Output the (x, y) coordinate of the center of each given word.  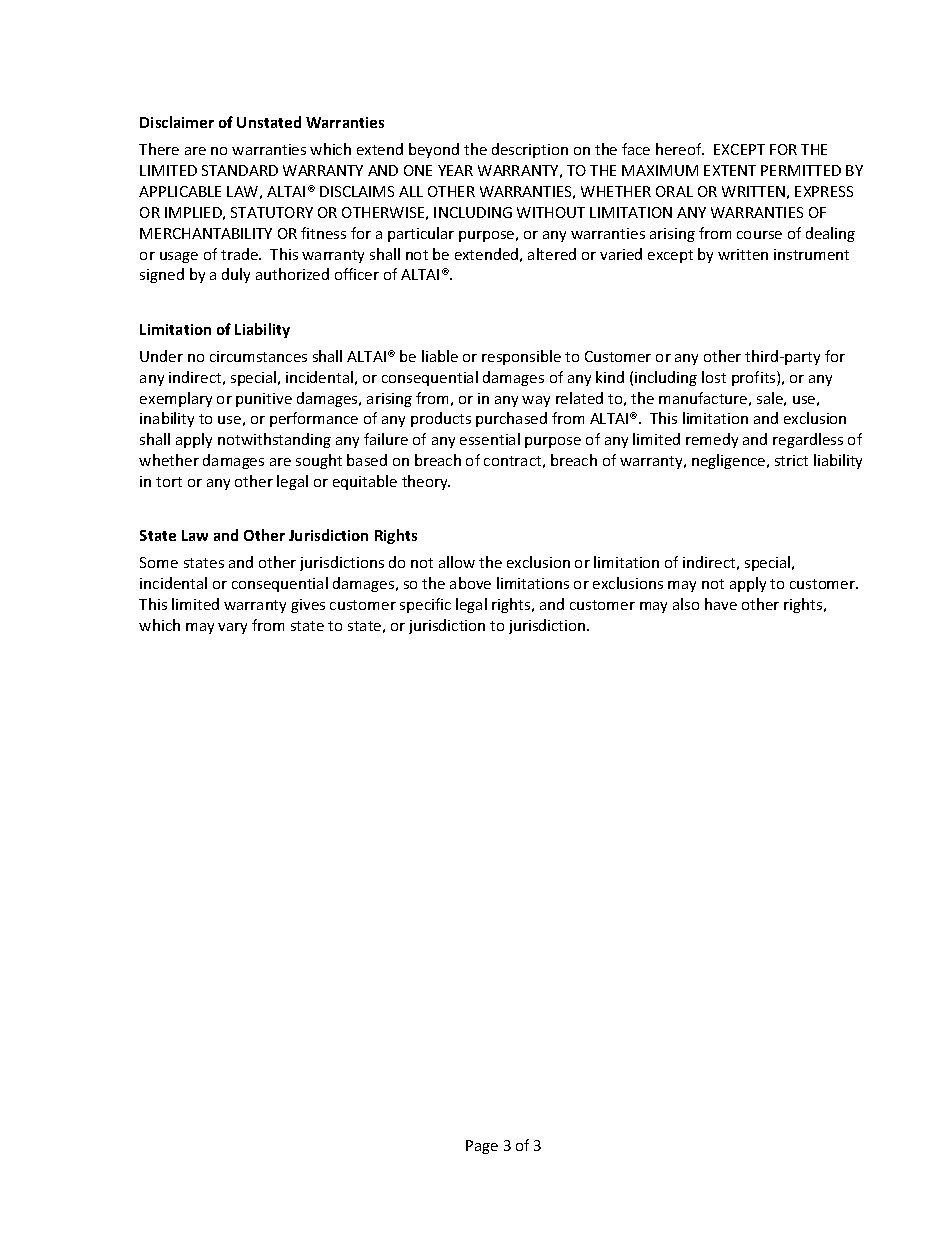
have (721, 604)
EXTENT (730, 170)
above (470, 583)
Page (482, 1147)
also (686, 604)
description (530, 150)
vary (232, 628)
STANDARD (240, 170)
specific (425, 605)
